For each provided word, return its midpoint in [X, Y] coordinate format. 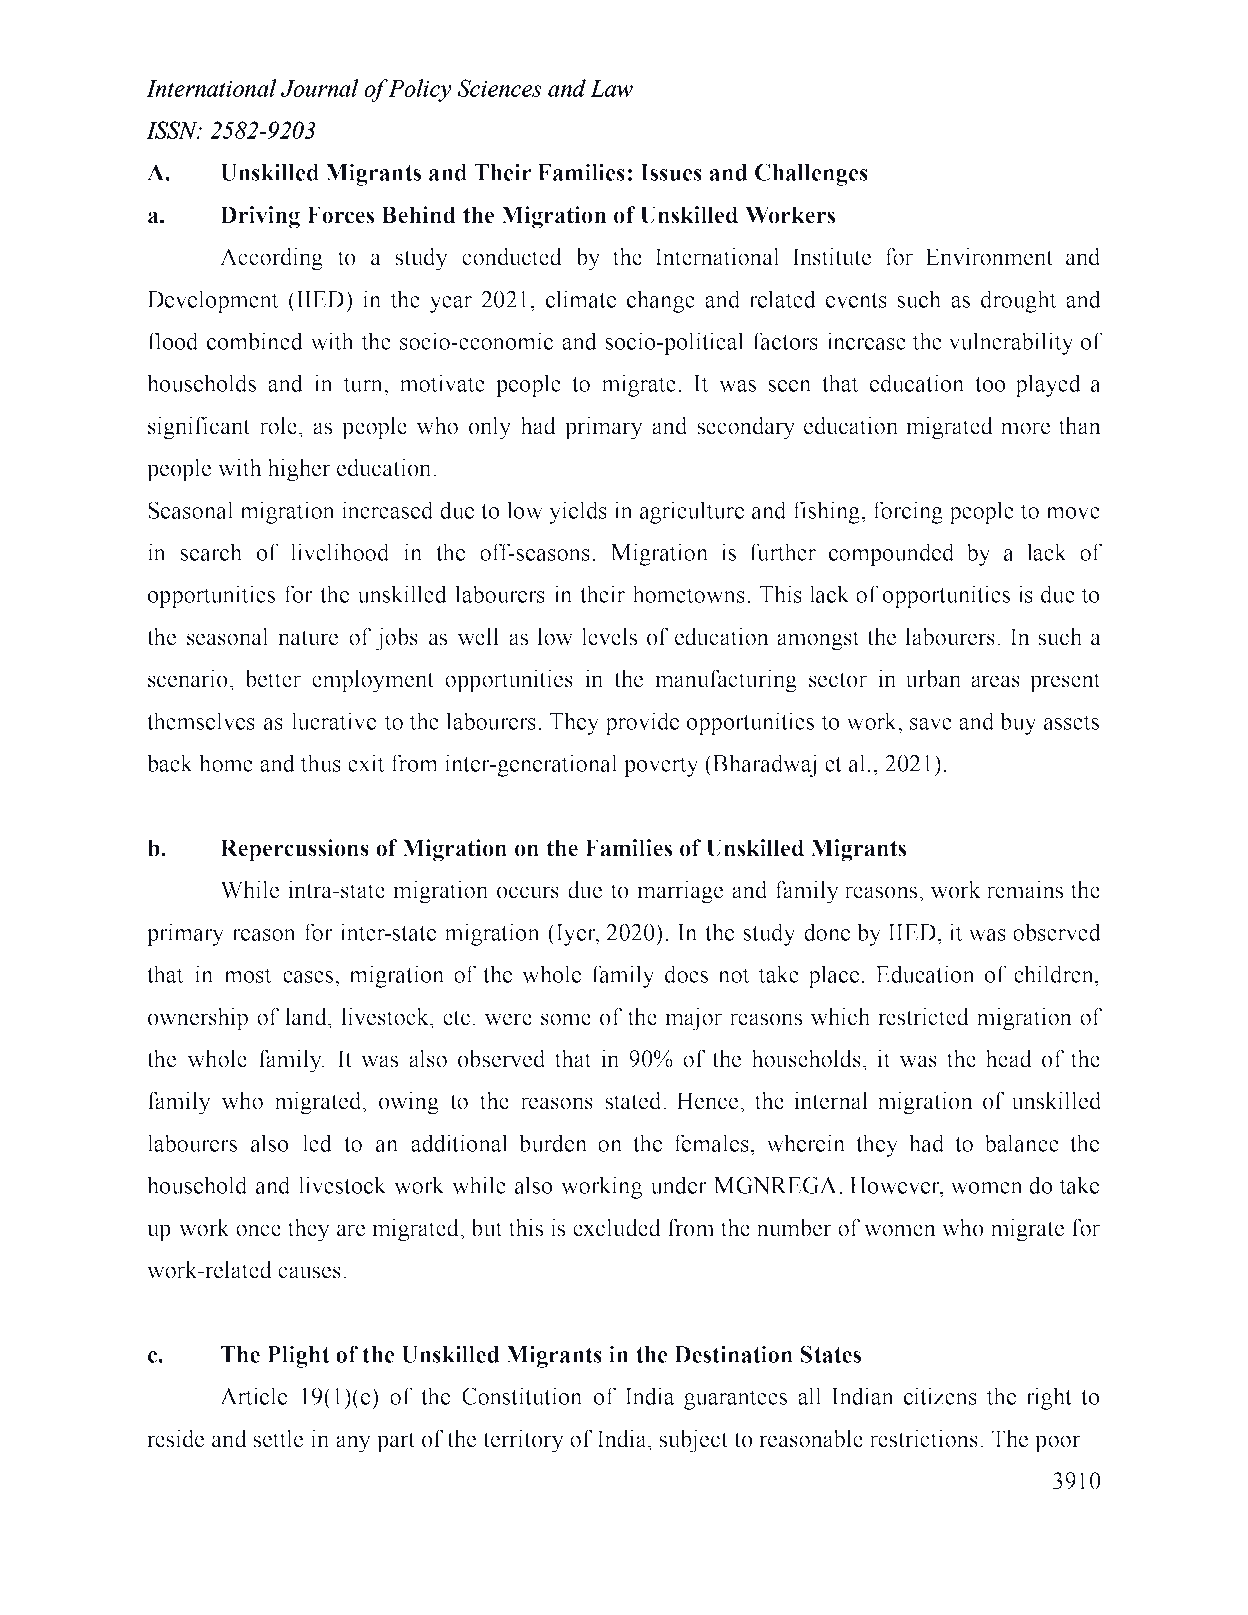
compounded [892, 554]
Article [253, 1396]
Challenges [811, 174]
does [686, 974]
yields [578, 512]
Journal [319, 88]
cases [308, 977]
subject [693, 1441]
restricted [923, 1017]
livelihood [340, 552]
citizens [940, 1396]
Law [611, 88]
